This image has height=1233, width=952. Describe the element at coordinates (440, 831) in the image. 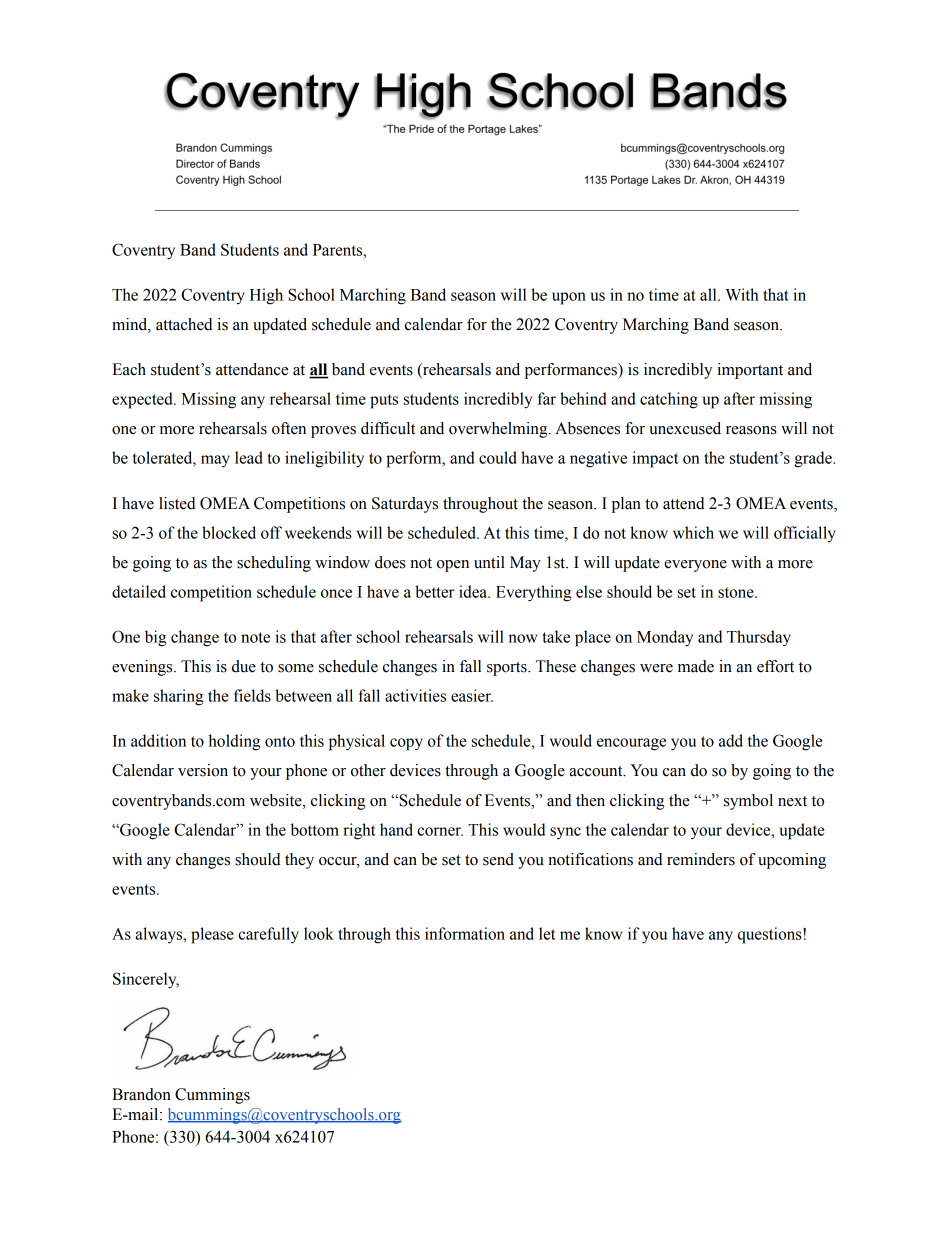

I see `corner` at that location.
